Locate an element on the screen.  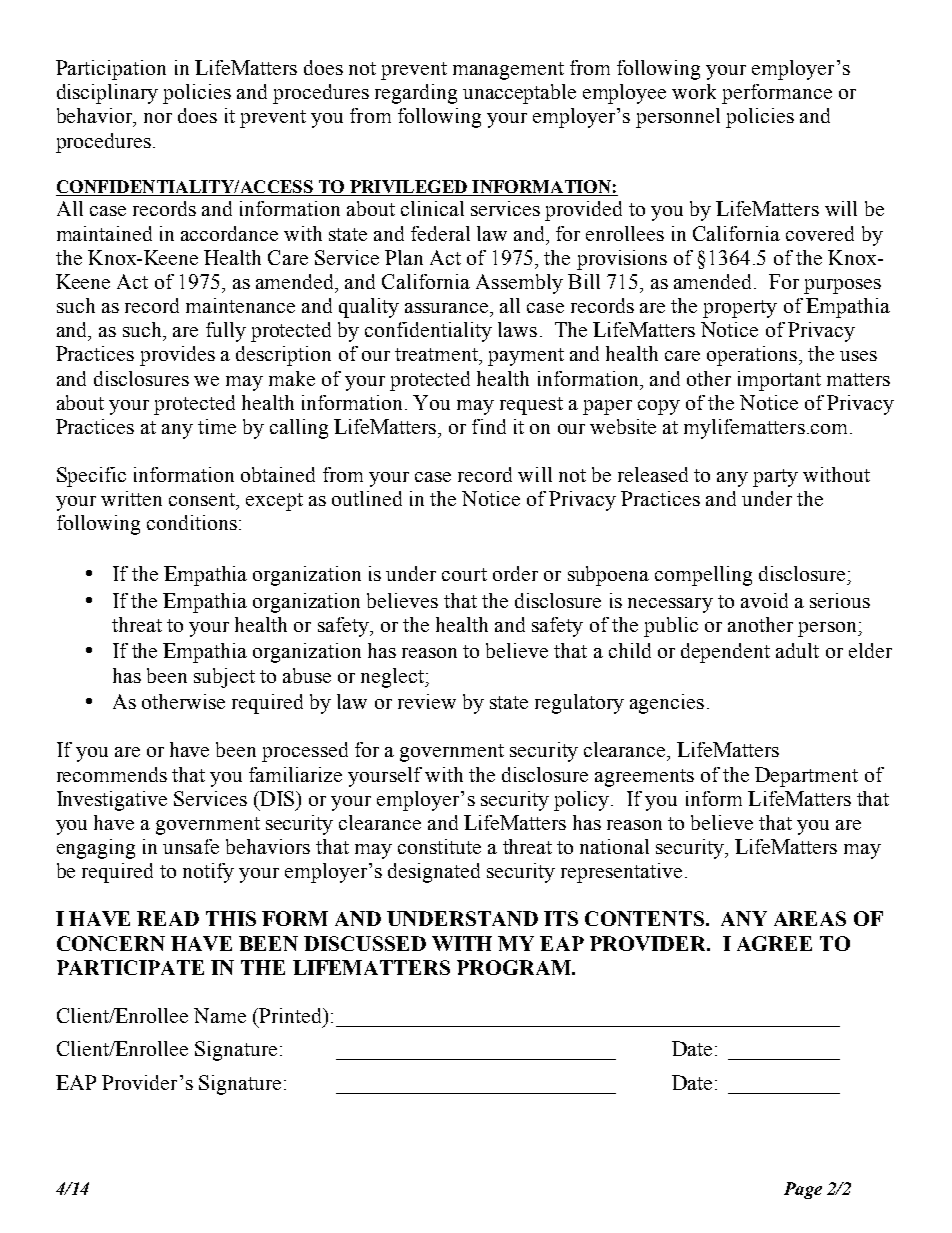
unacceptable is located at coordinates (519, 94).
